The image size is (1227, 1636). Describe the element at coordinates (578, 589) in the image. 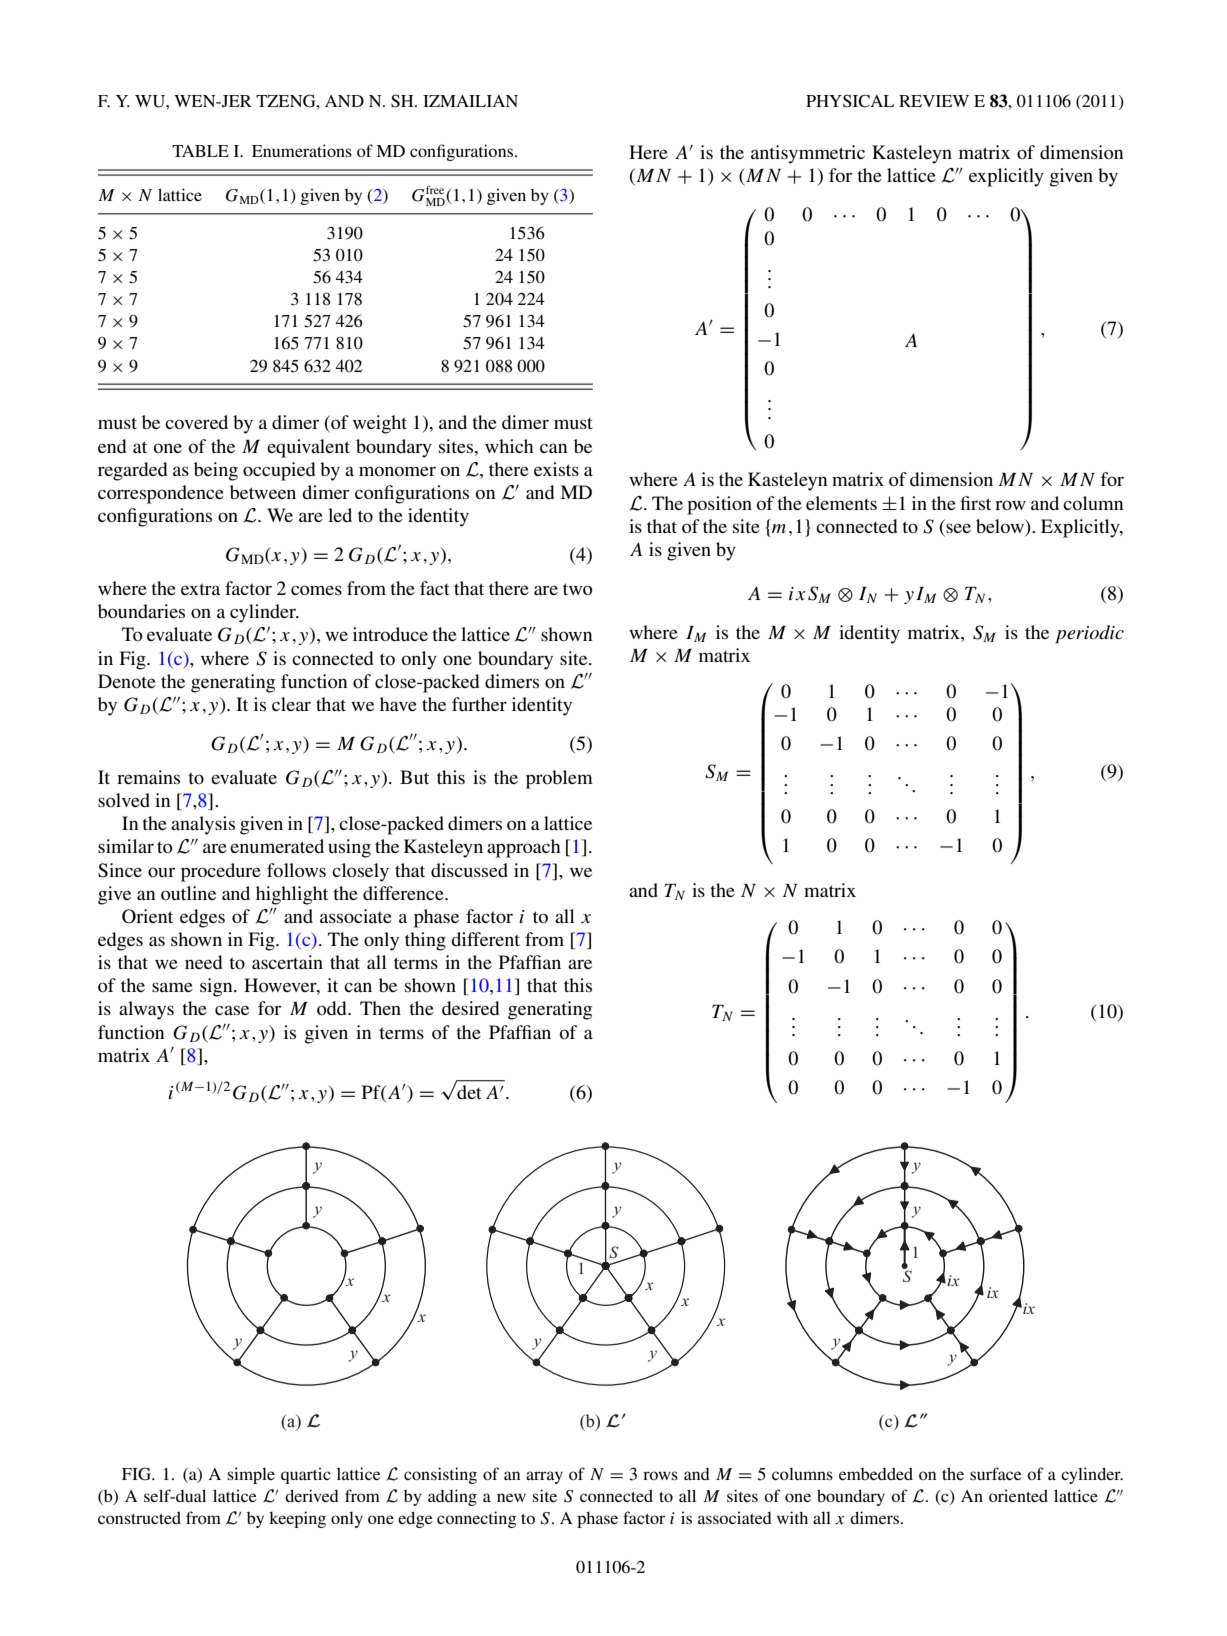

I see `two` at that location.
